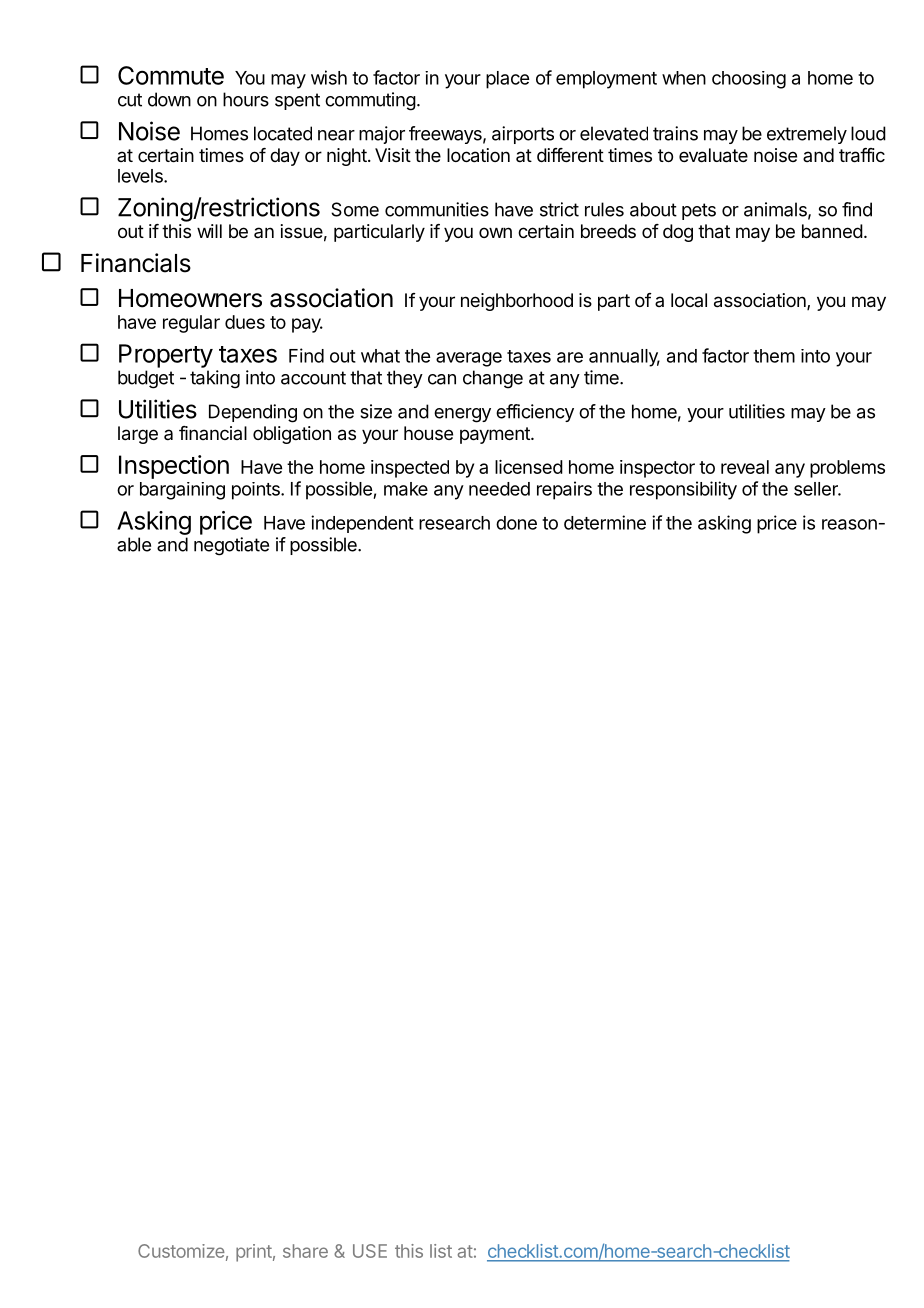  Describe the element at coordinates (564, 490) in the page. I see `repairs` at that location.
